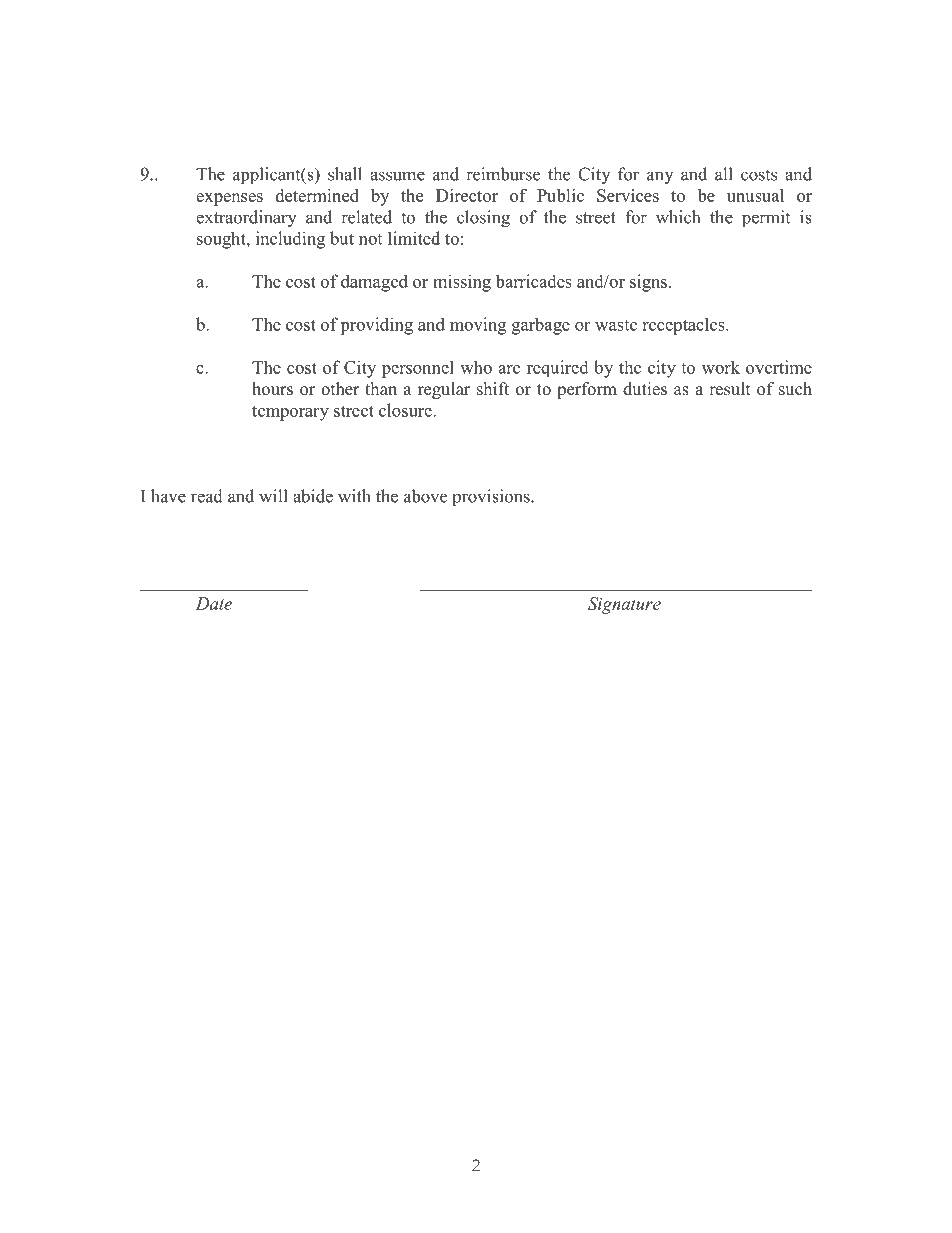 This screenshot has height=1233, width=952. What do you see at coordinates (467, 195) in the screenshot?
I see `Director` at bounding box center [467, 195].
